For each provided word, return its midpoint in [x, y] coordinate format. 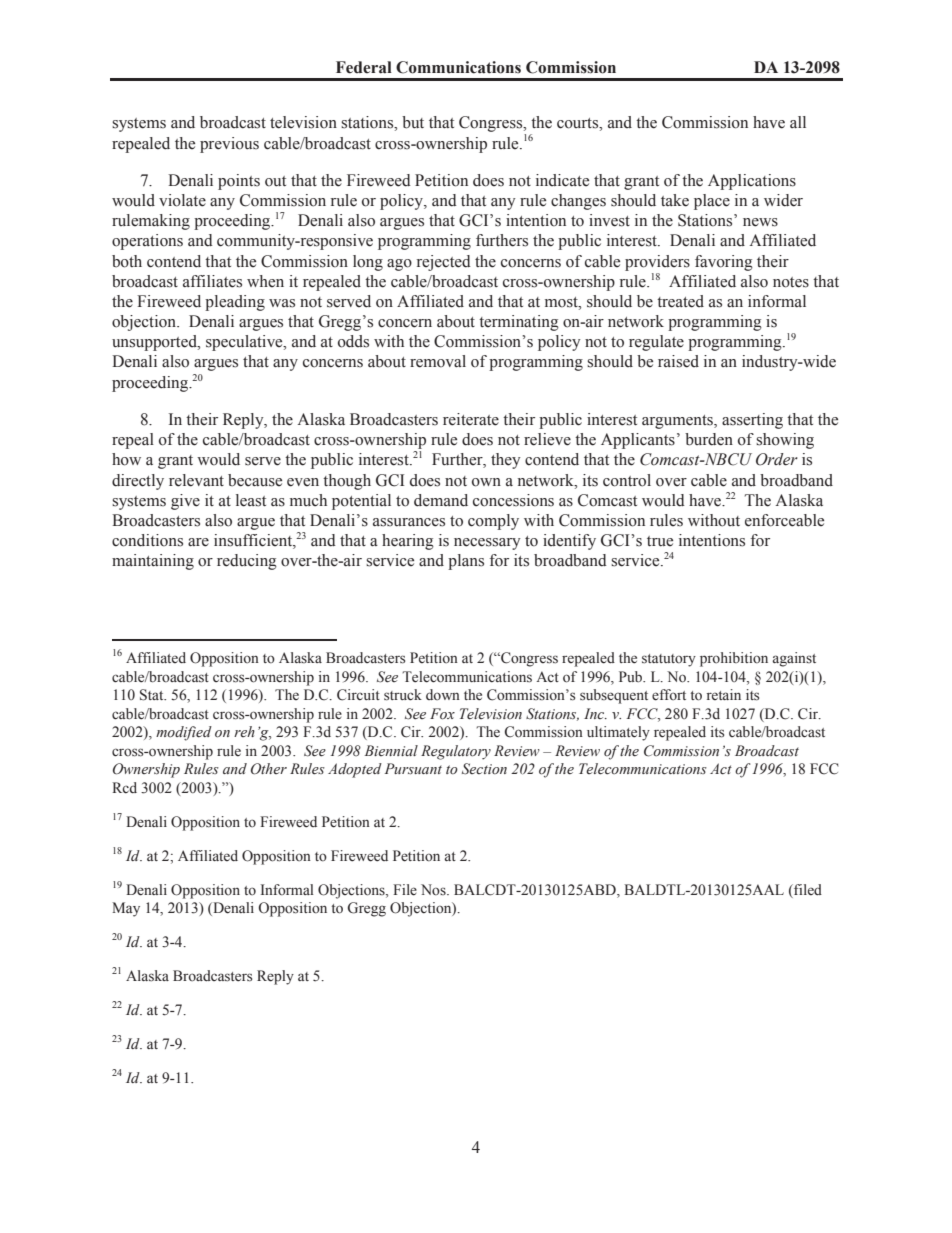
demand [441, 500]
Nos [434, 890]
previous [229, 145]
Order [777, 459]
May [126, 909]
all [798, 122]
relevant [196, 480]
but [413, 122]
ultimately [618, 733]
